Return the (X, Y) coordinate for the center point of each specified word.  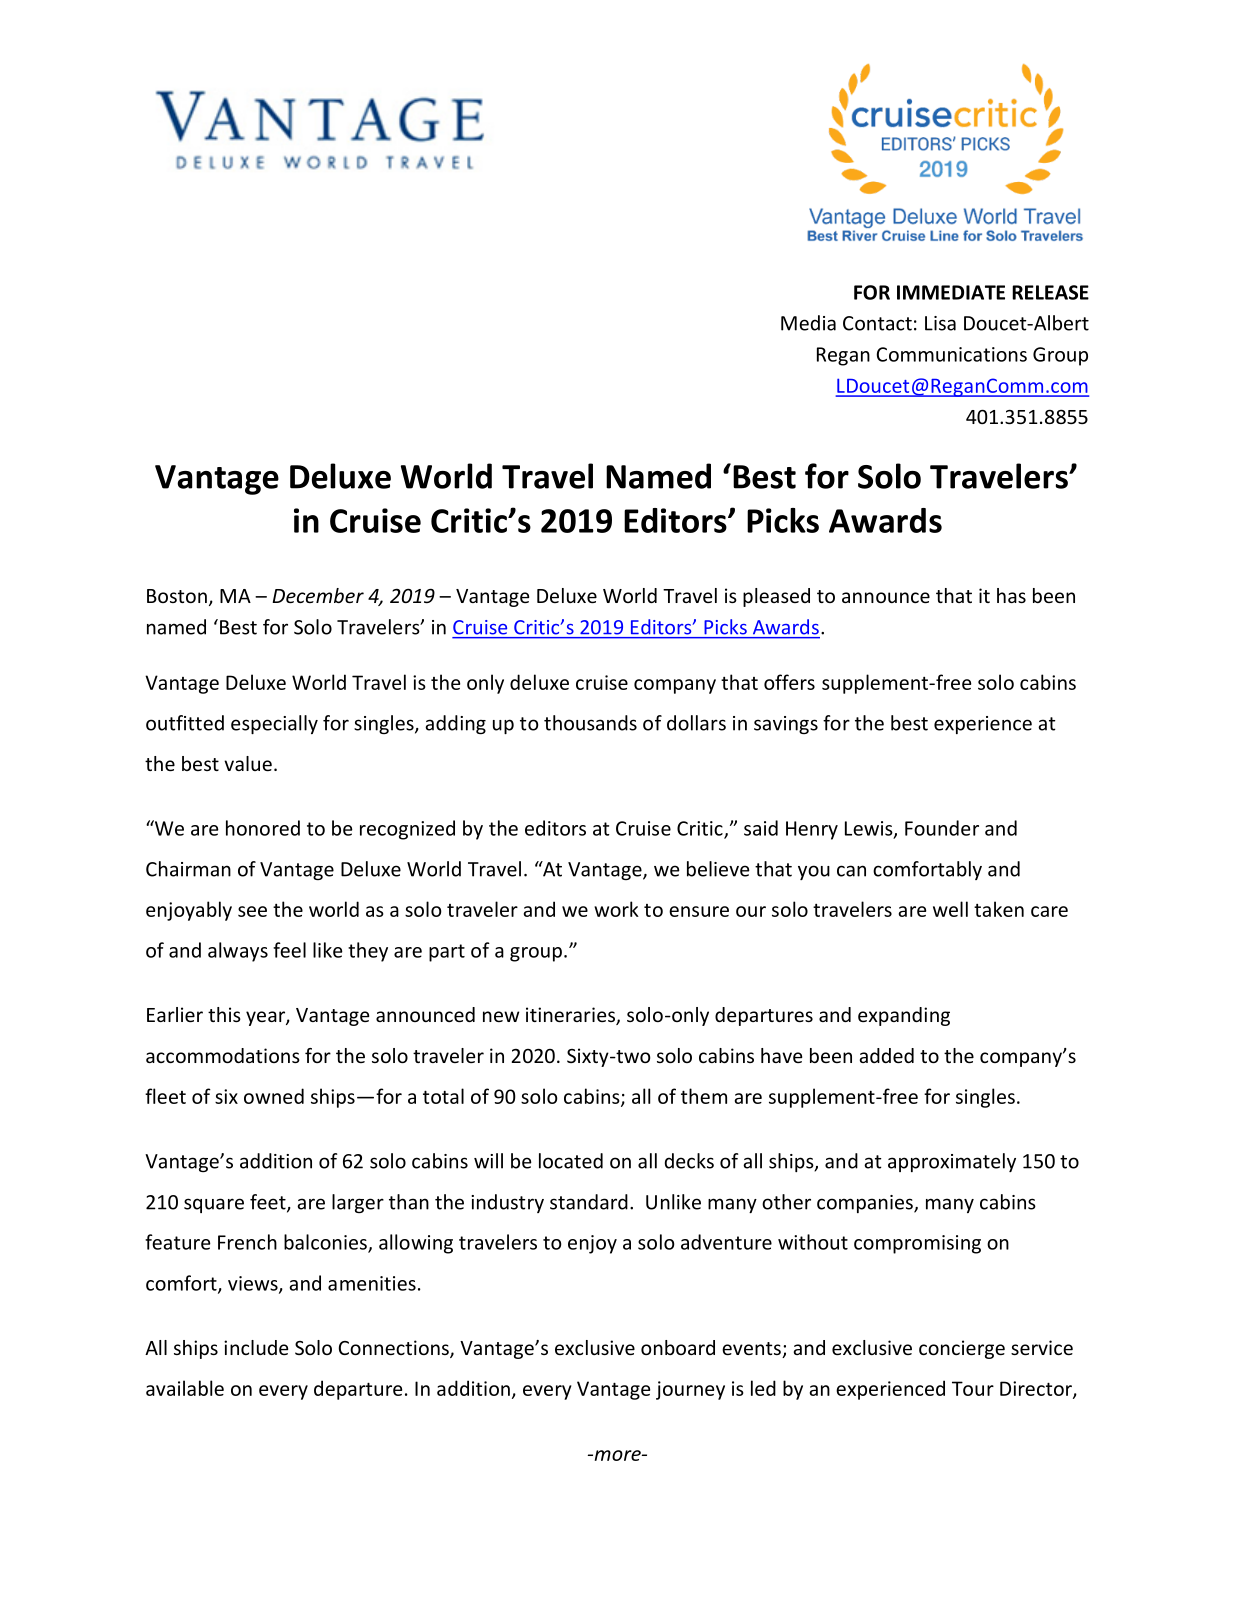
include (256, 1347)
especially (274, 724)
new (501, 1016)
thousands (590, 723)
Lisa (940, 323)
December (318, 595)
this (224, 1014)
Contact (877, 323)
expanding (904, 1016)
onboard (678, 1347)
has (1011, 595)
